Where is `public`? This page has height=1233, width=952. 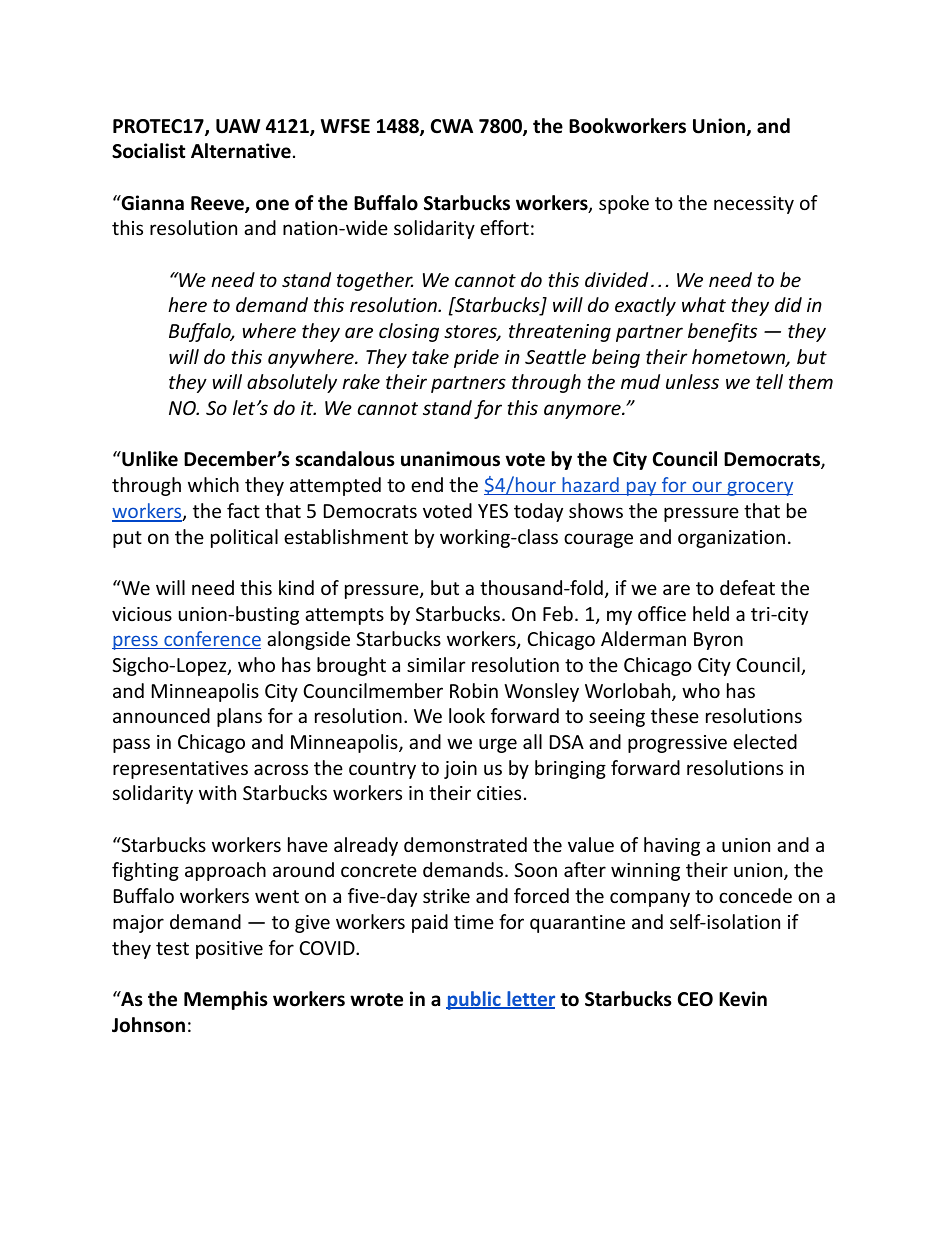
public is located at coordinates (474, 1000).
